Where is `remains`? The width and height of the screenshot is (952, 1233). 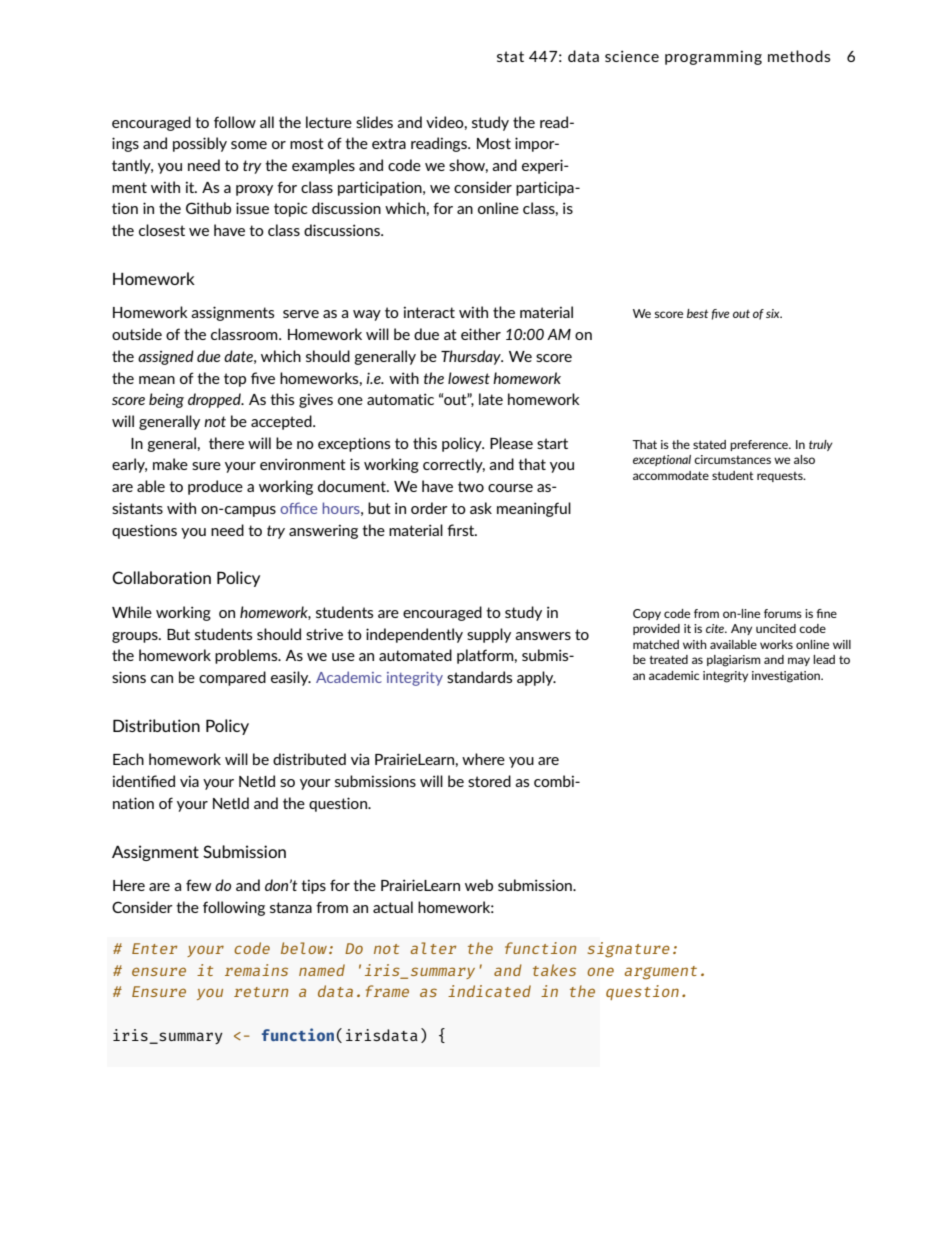
remains is located at coordinates (256, 970).
